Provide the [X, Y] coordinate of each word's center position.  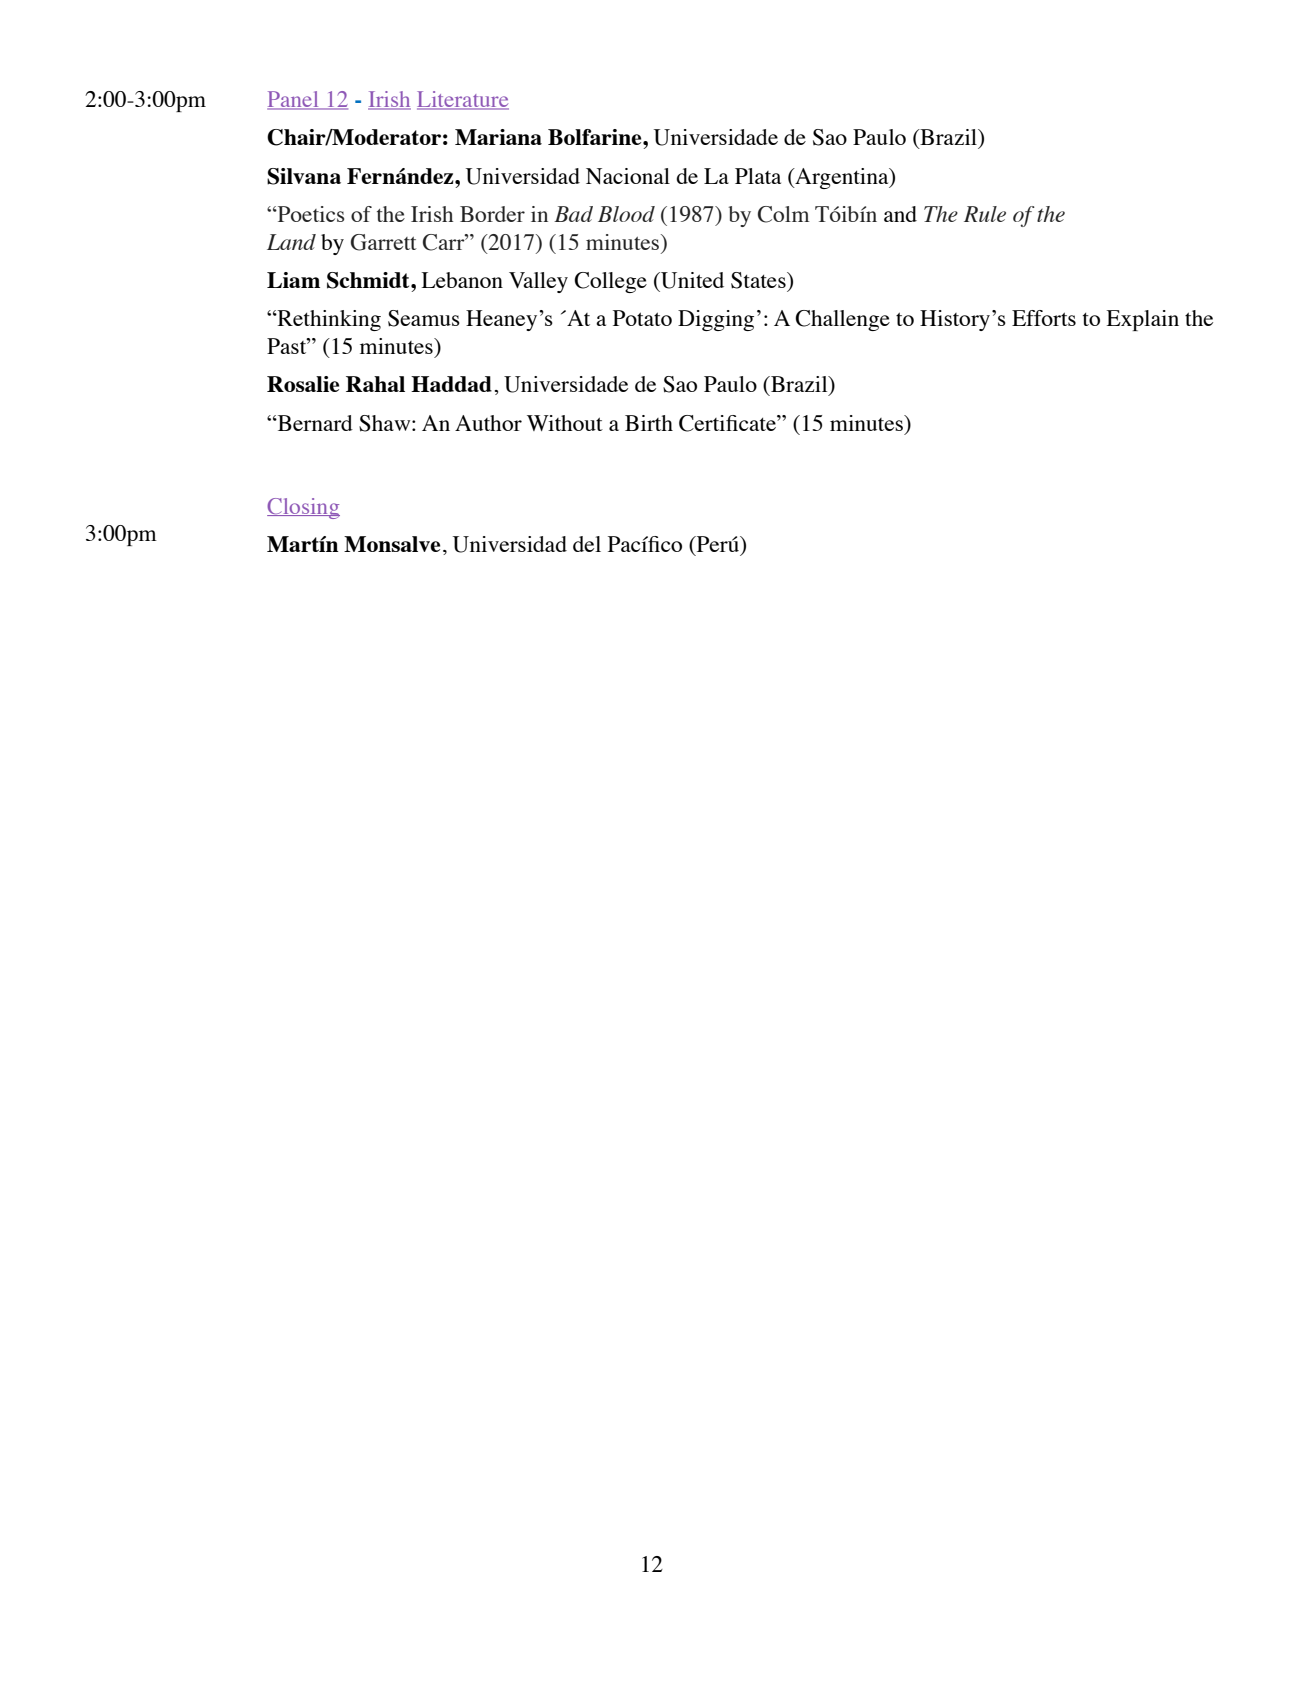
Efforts [1044, 318]
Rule [985, 214]
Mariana [498, 137]
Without [565, 423]
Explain [1142, 320]
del [587, 544]
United [691, 280]
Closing [303, 508]
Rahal [375, 384]
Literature [463, 100]
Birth [649, 423]
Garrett [384, 242]
